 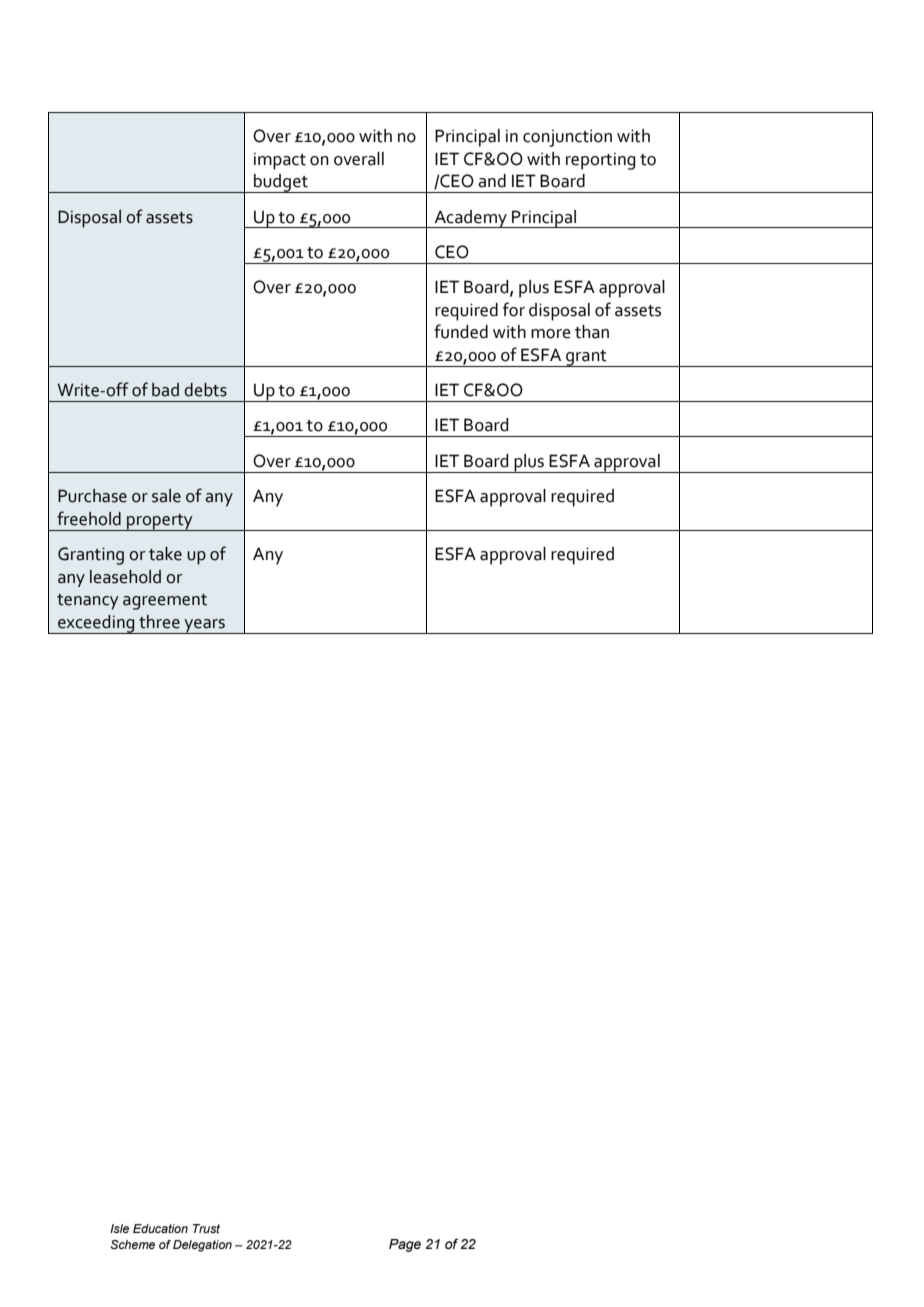 What do you see at coordinates (204, 626) in the screenshot?
I see `years` at bounding box center [204, 626].
